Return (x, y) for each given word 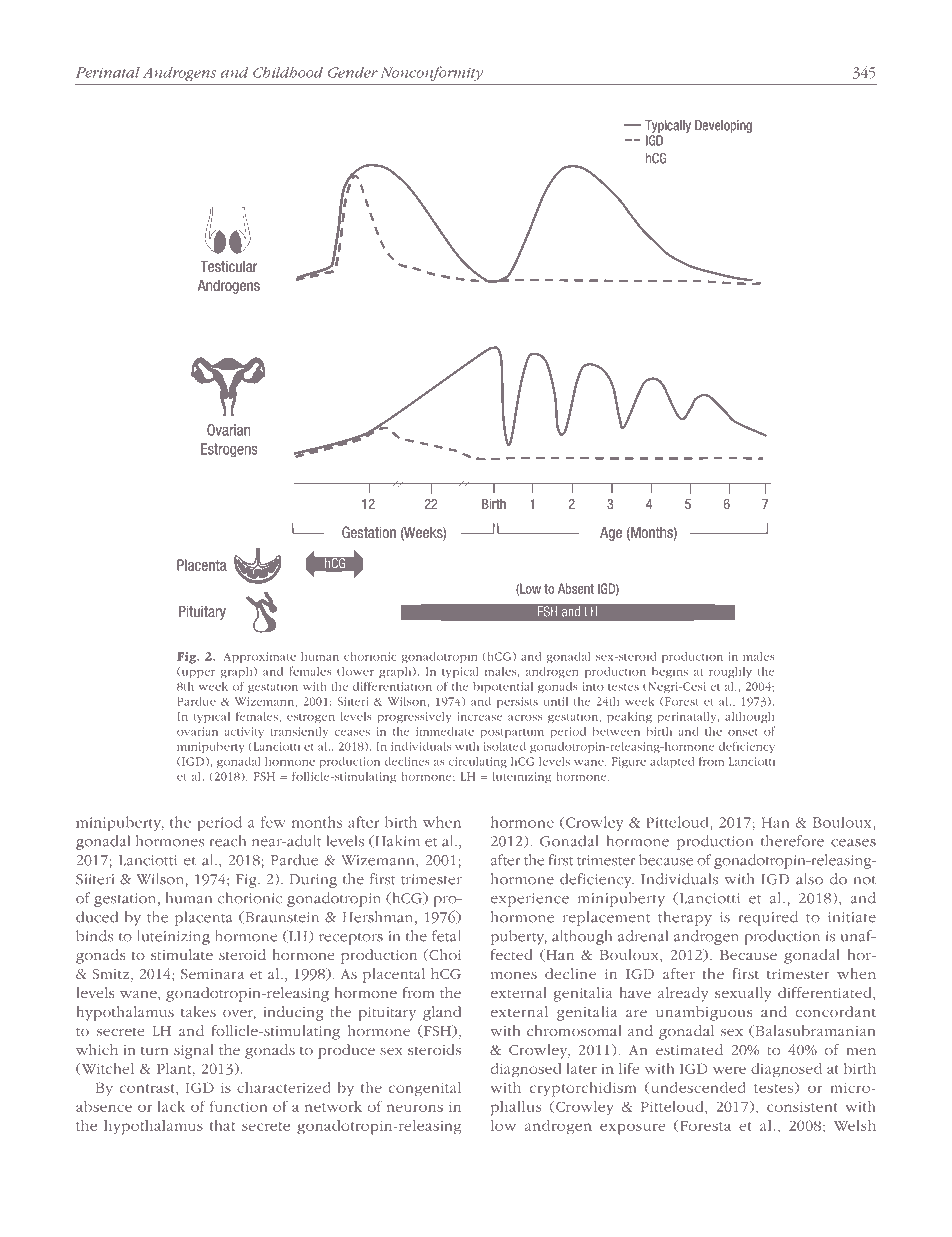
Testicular (229, 266)
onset (743, 732)
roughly (730, 672)
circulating (478, 762)
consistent (802, 1107)
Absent (576, 588)
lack (171, 1106)
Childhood (288, 72)
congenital (425, 1089)
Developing (723, 126)
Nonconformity (432, 73)
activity (244, 732)
